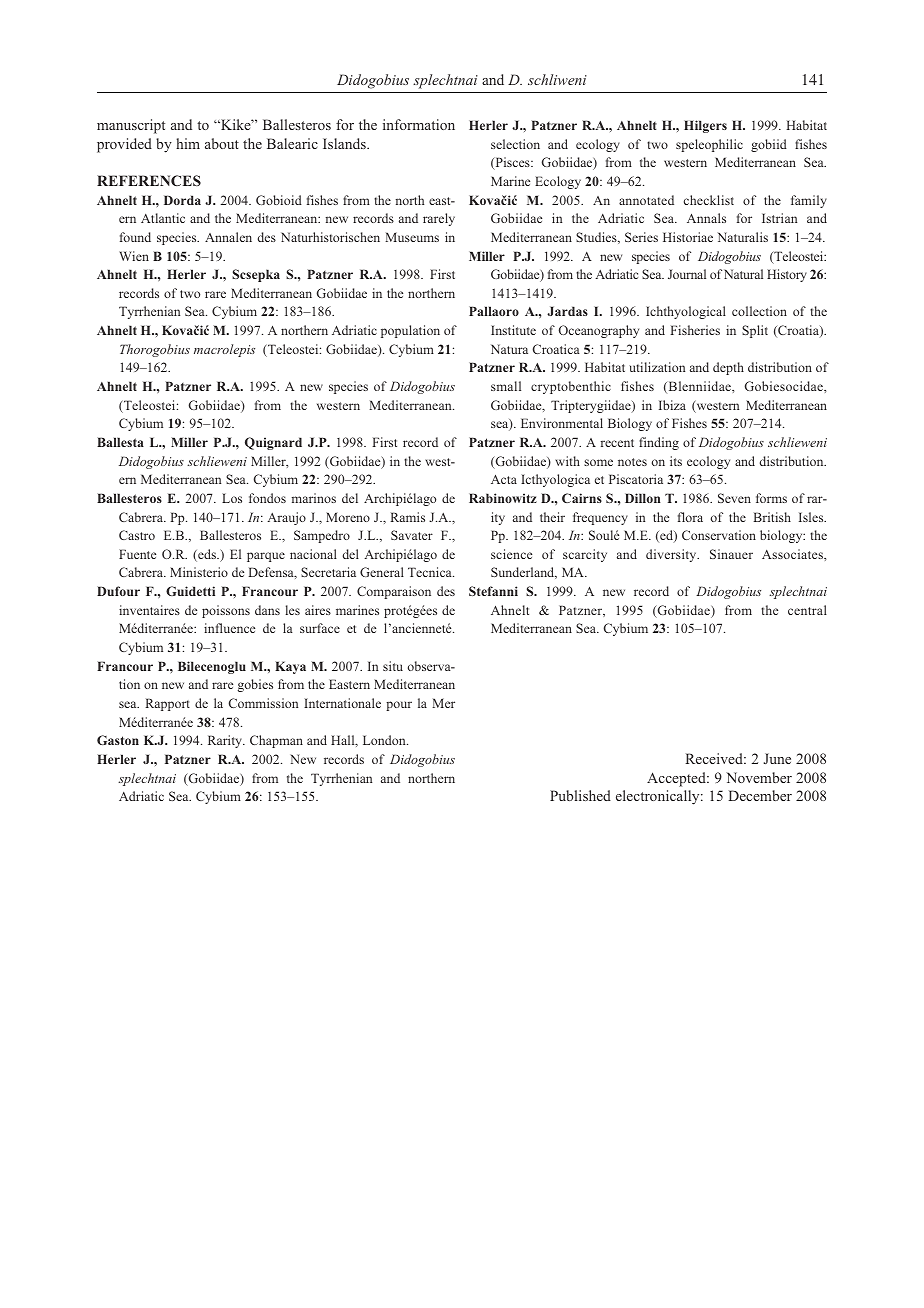  I want to click on situ, so click(393, 666).
